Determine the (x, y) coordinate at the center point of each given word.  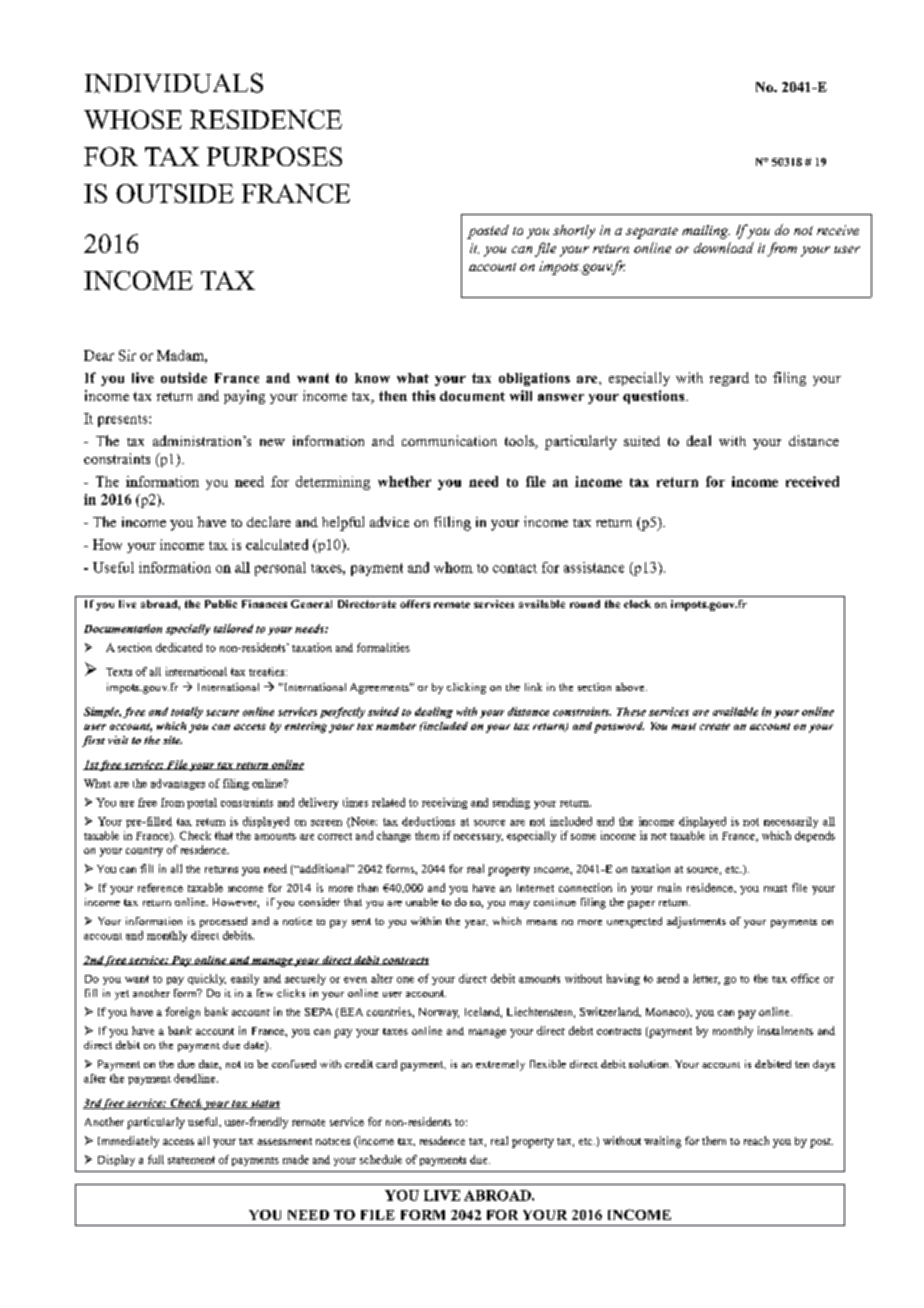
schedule (381, 1159)
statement (191, 1160)
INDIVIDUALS (174, 83)
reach (756, 1140)
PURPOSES (274, 156)
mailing (706, 232)
